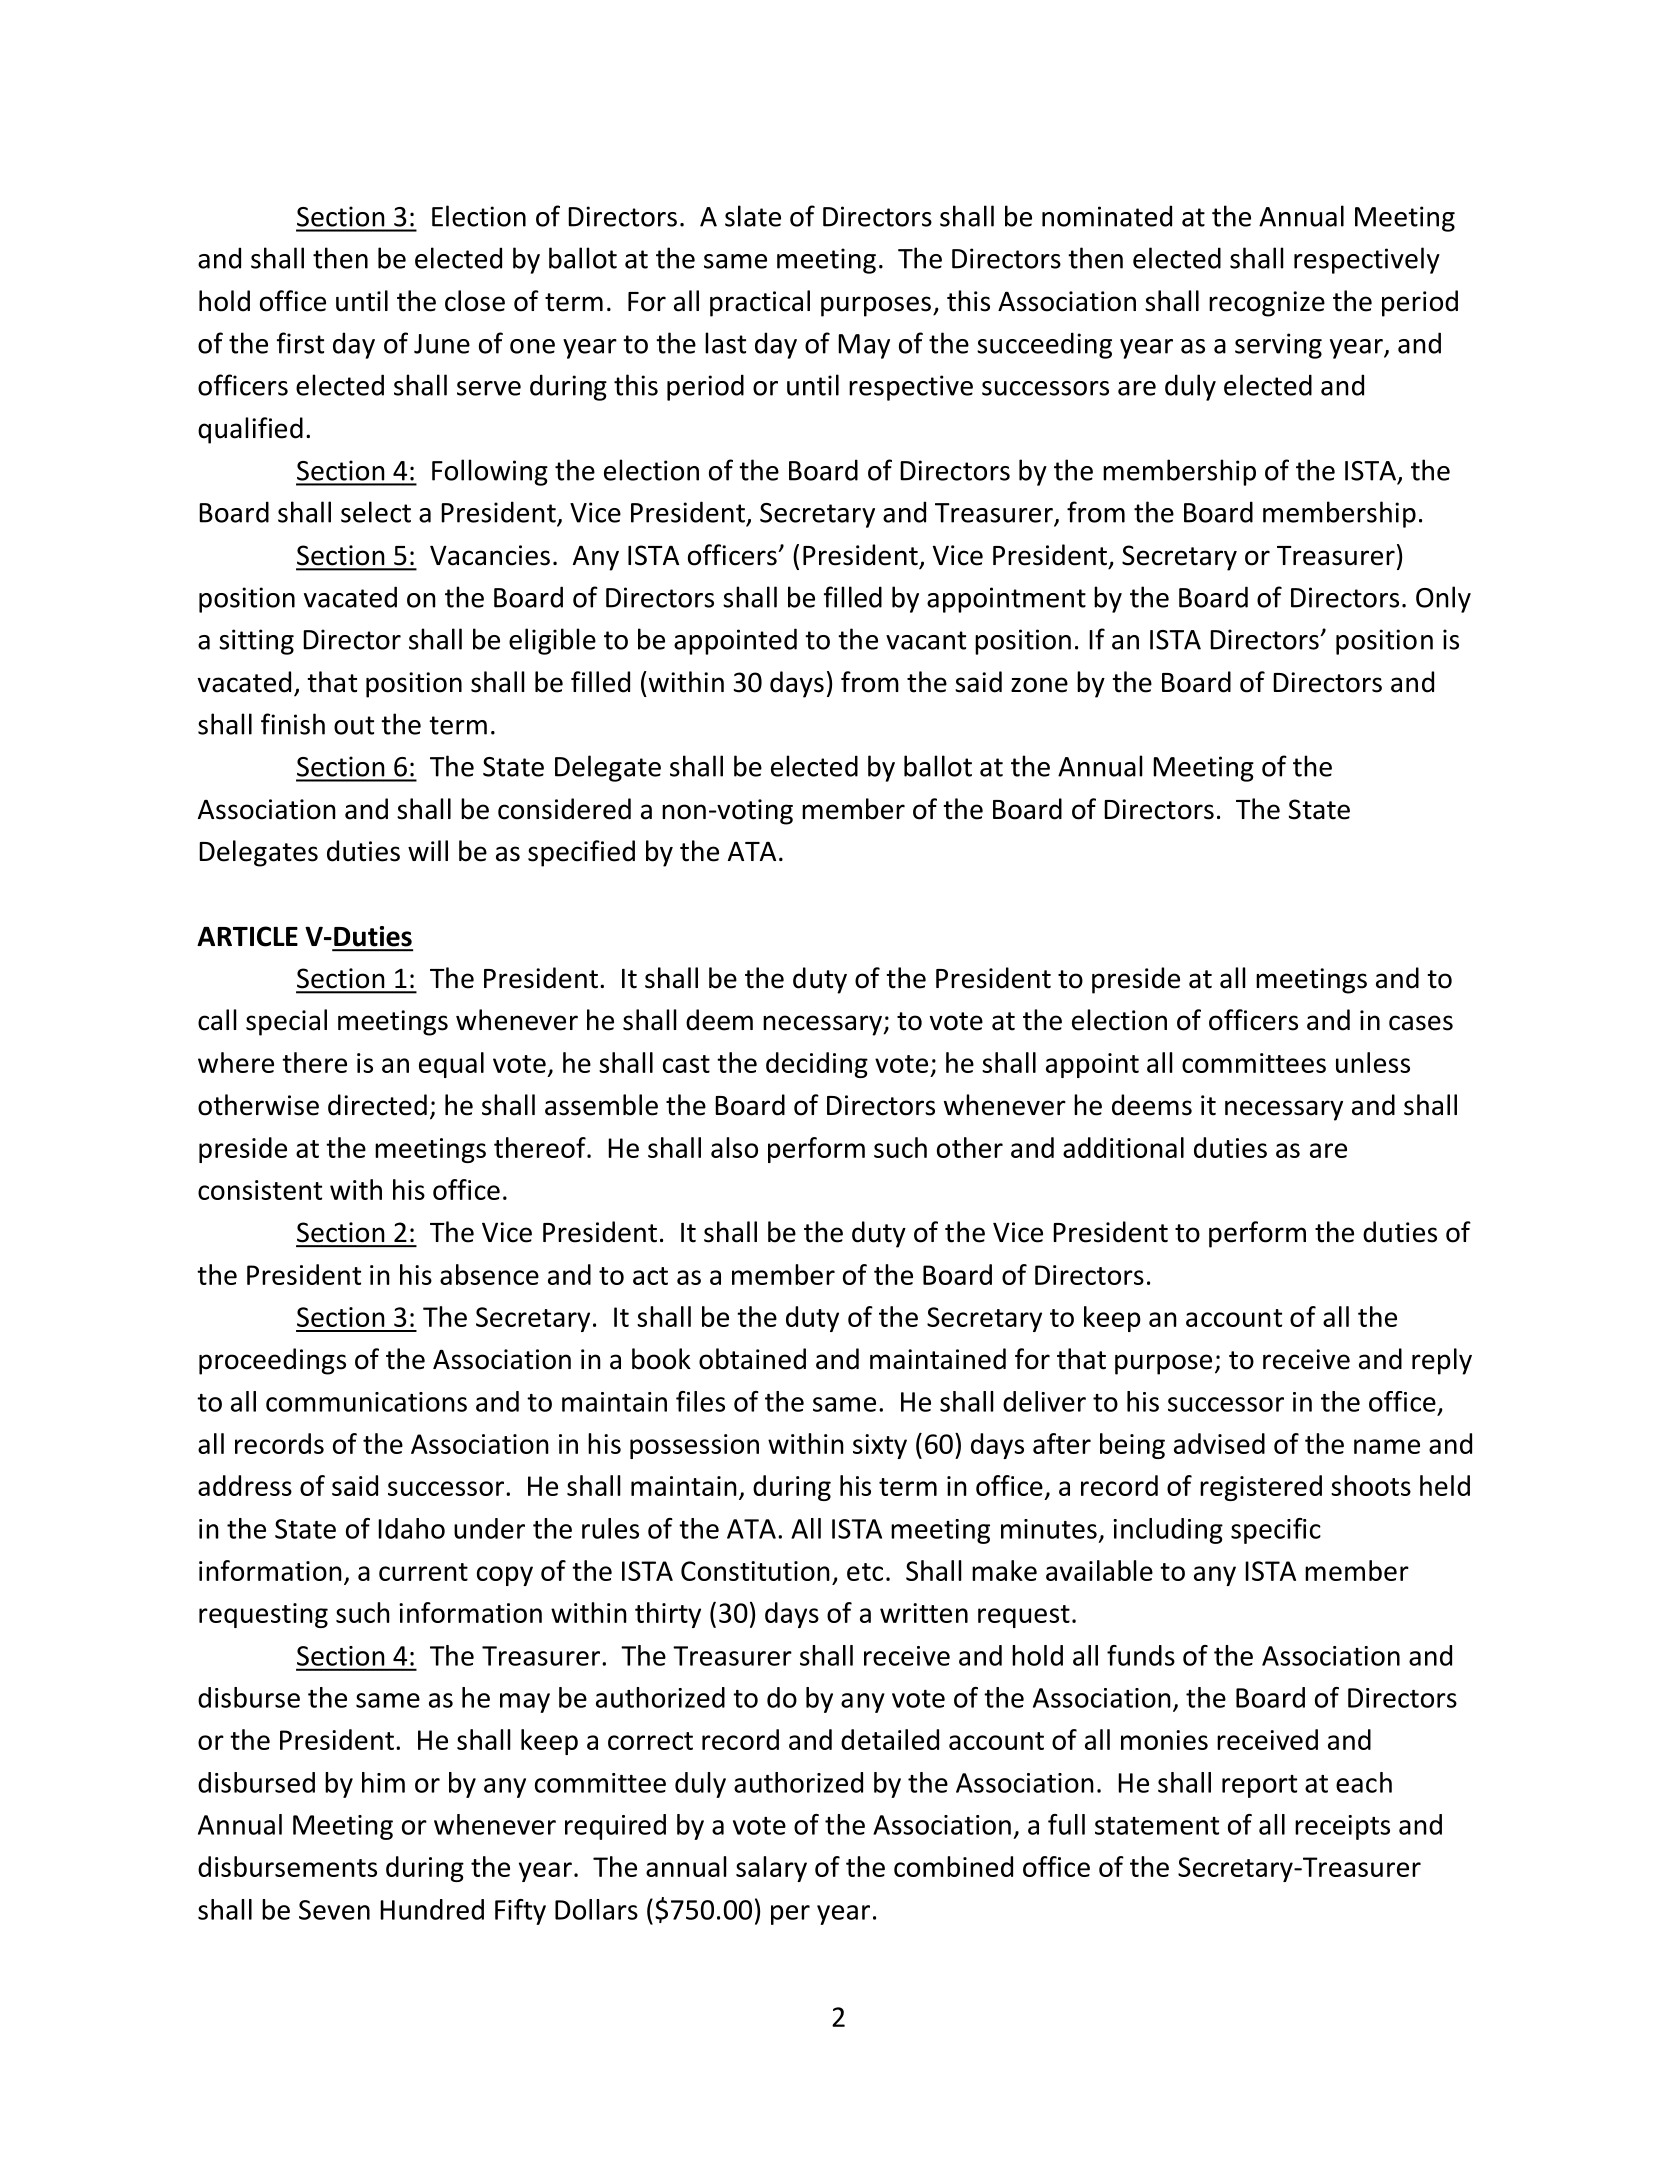  Describe the element at coordinates (817, 1065) in the image. I see `deciding` at that location.
